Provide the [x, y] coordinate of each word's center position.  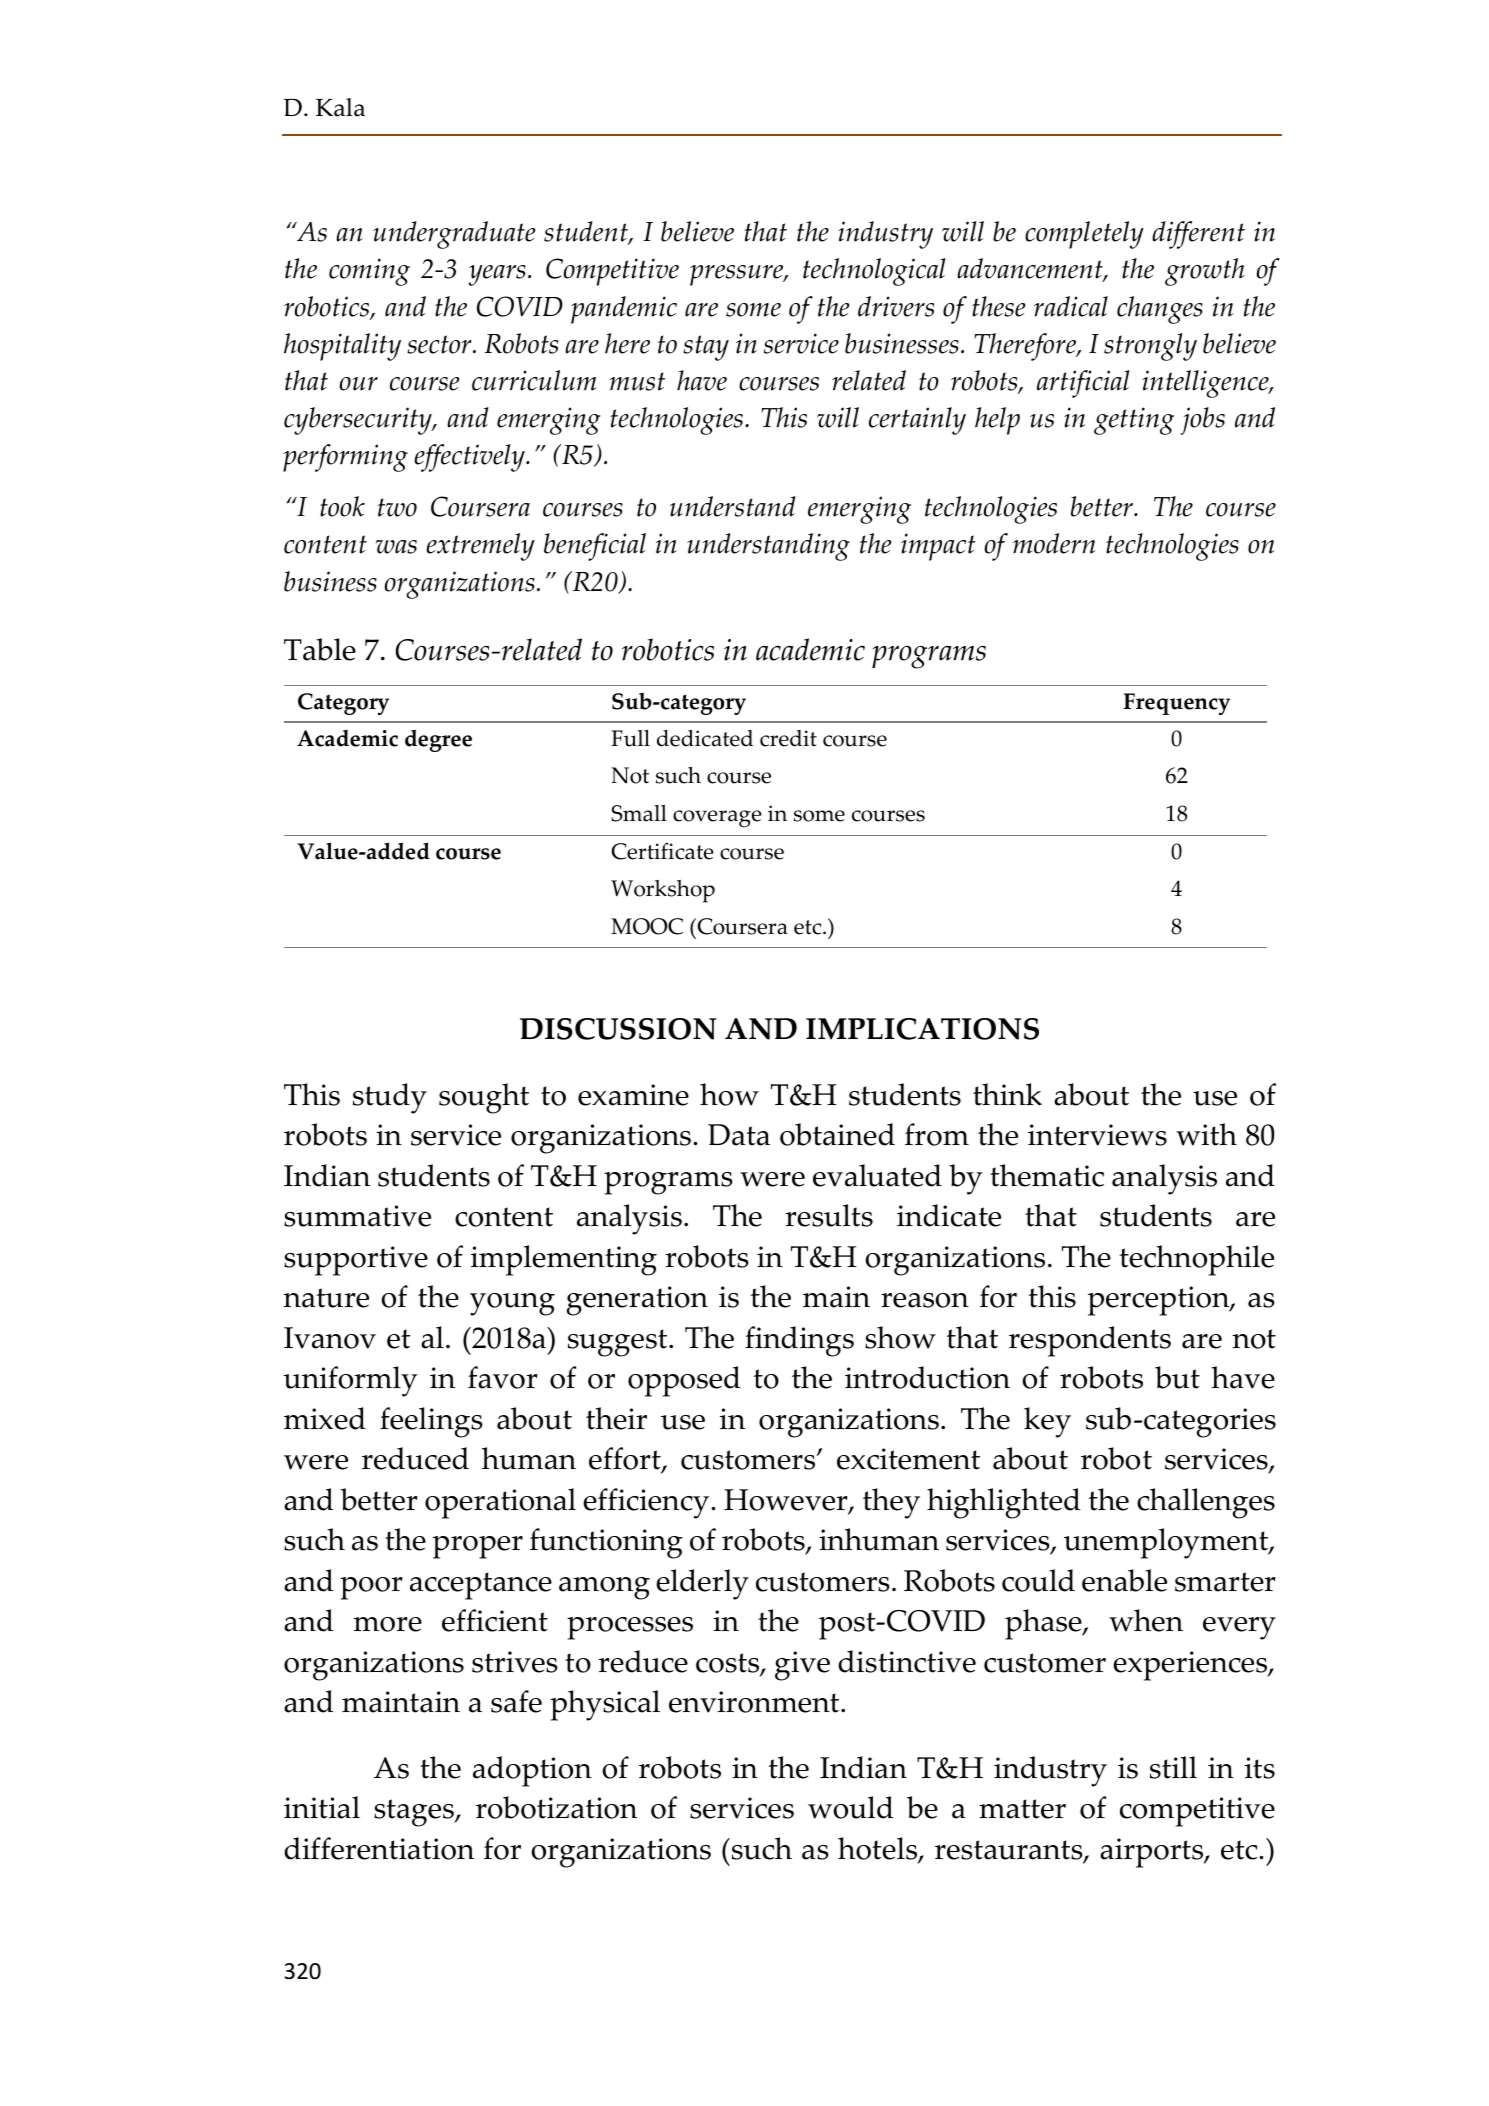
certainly [917, 421]
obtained [837, 1134]
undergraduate [454, 235]
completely [1084, 235]
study [390, 1098]
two [397, 507]
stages [415, 1813]
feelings [431, 1422]
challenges [1206, 1503]
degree [438, 740]
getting [1134, 421]
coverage [717, 819]
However [787, 1501]
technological [874, 272]
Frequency [1176, 704]
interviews [1097, 1135]
